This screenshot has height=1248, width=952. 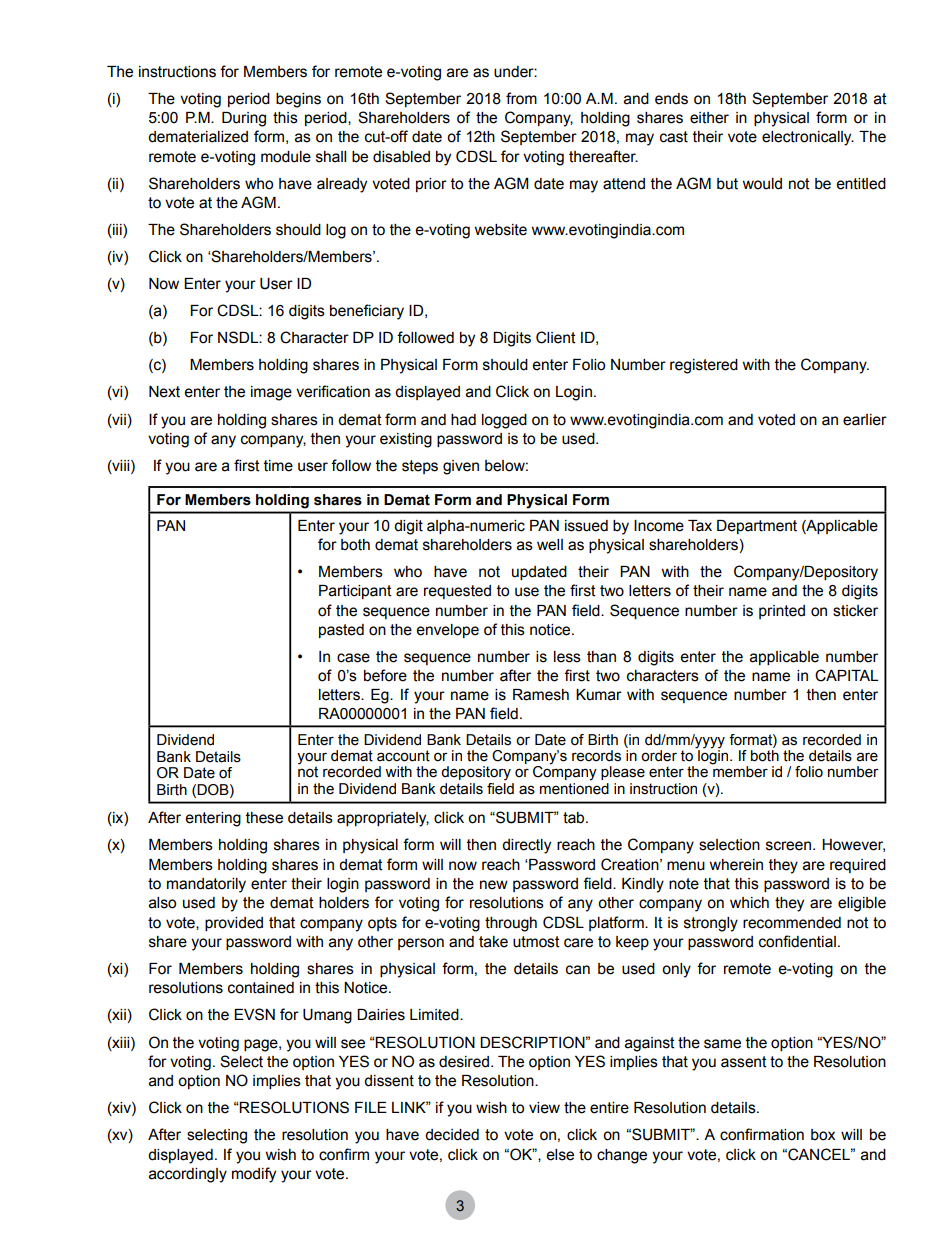 What do you see at coordinates (704, 366) in the screenshot?
I see `registered` at bounding box center [704, 366].
